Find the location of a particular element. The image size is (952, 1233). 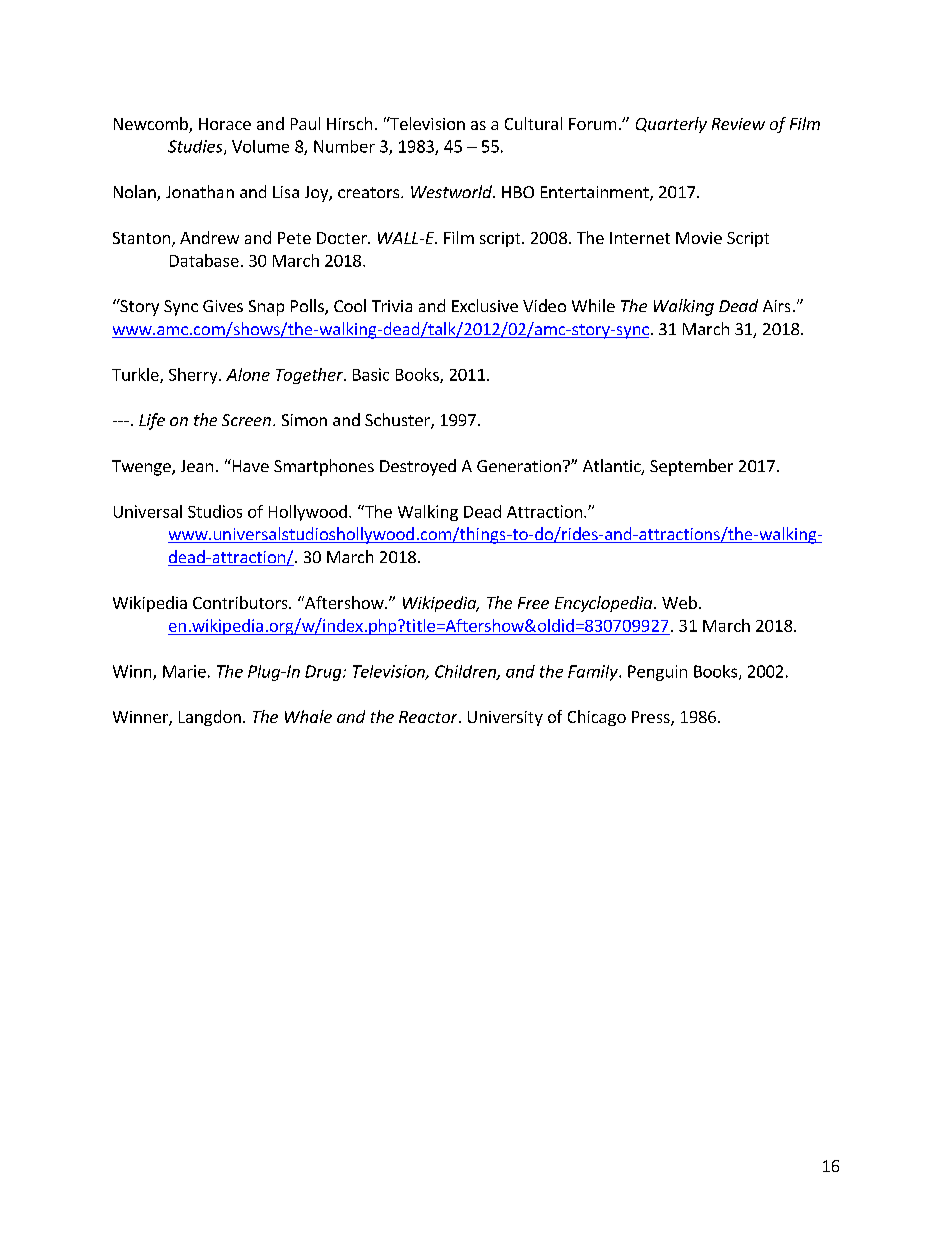

Database is located at coordinates (204, 260).
